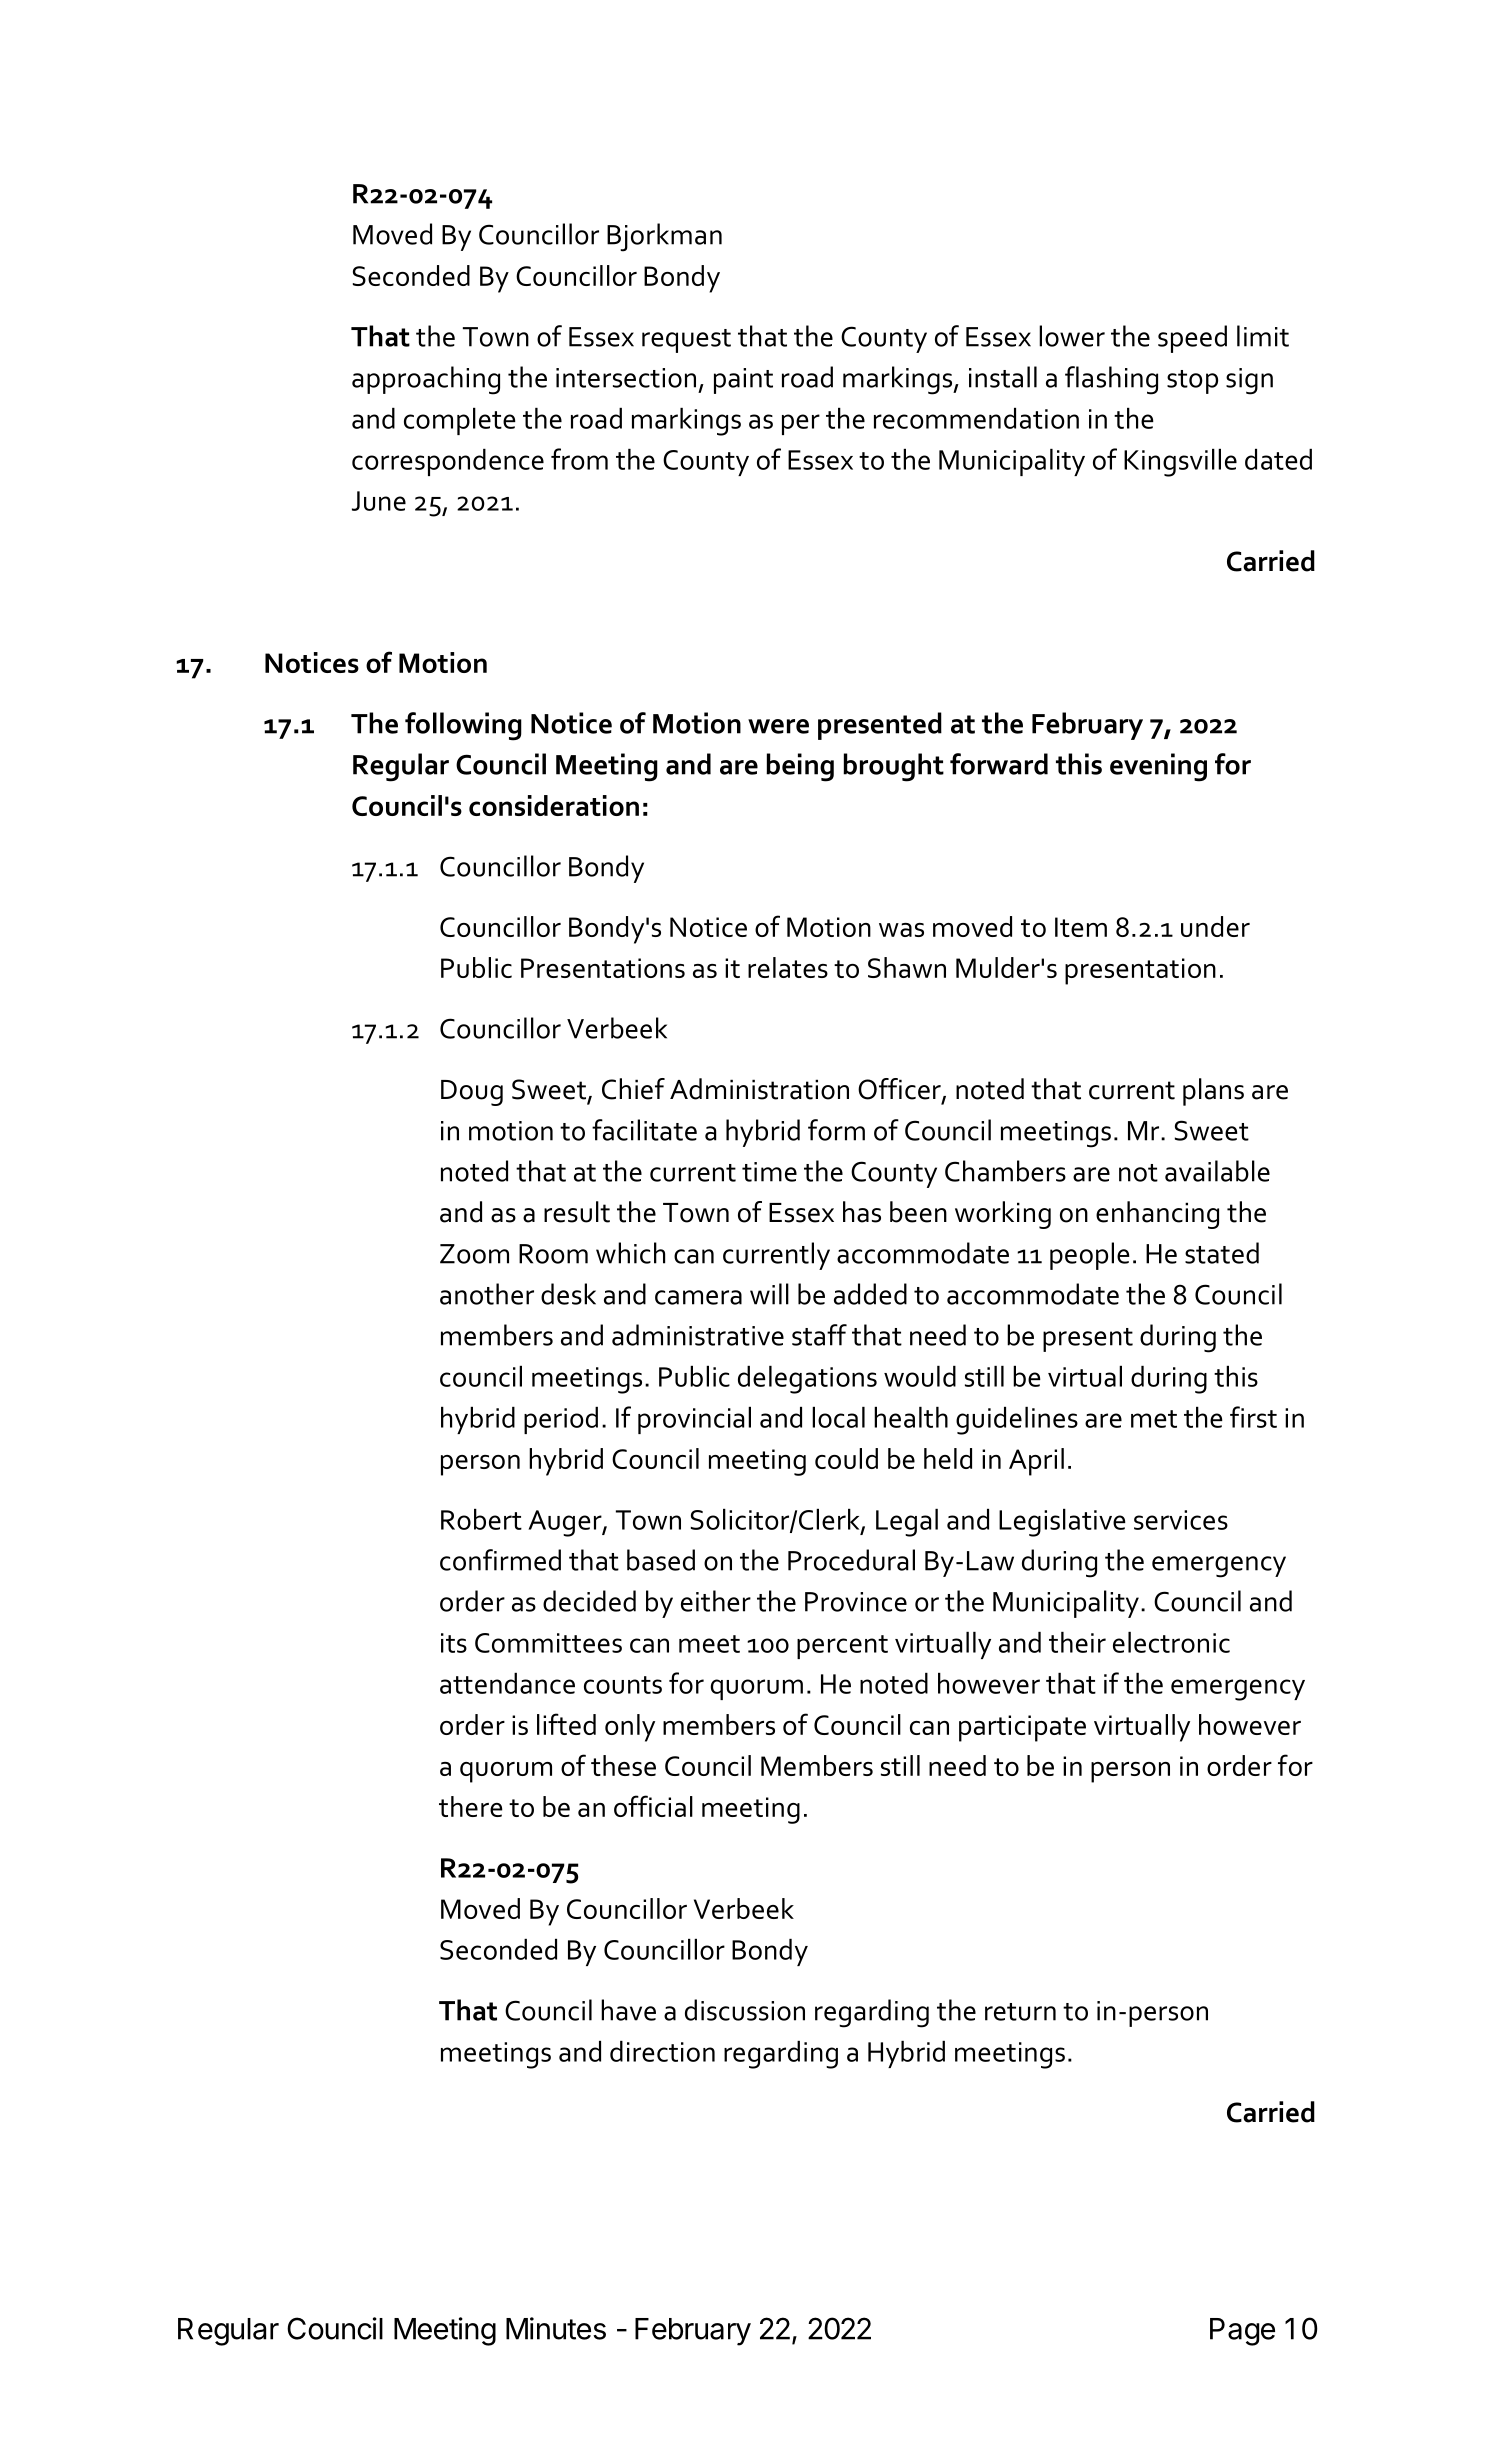  What do you see at coordinates (745, 2010) in the screenshot?
I see `discussion` at bounding box center [745, 2010].
